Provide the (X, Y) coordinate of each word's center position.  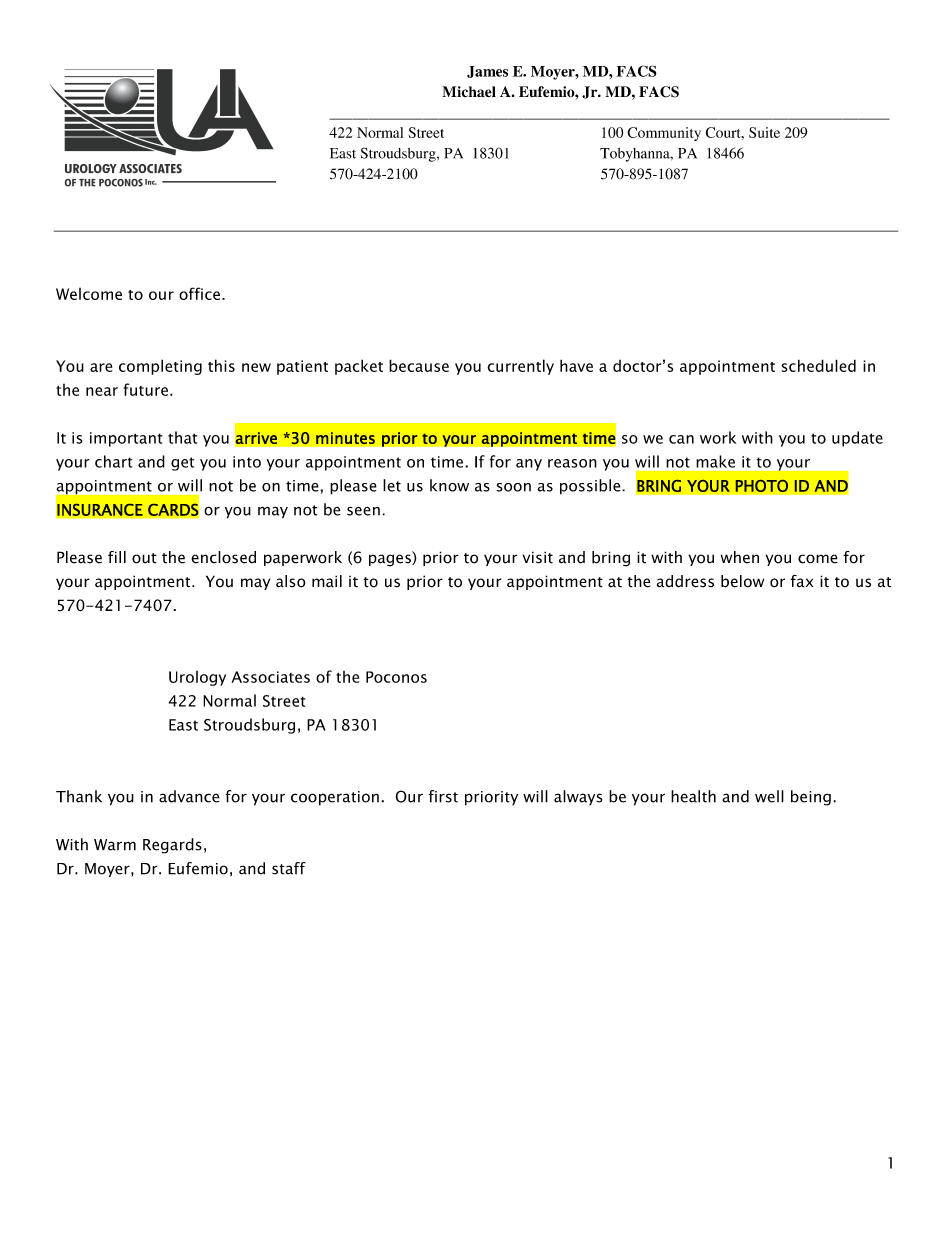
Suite (764, 132)
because (419, 365)
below (742, 581)
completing (160, 367)
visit (538, 557)
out (144, 558)
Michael (469, 91)
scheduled (818, 365)
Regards (172, 846)
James (487, 72)
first (443, 796)
